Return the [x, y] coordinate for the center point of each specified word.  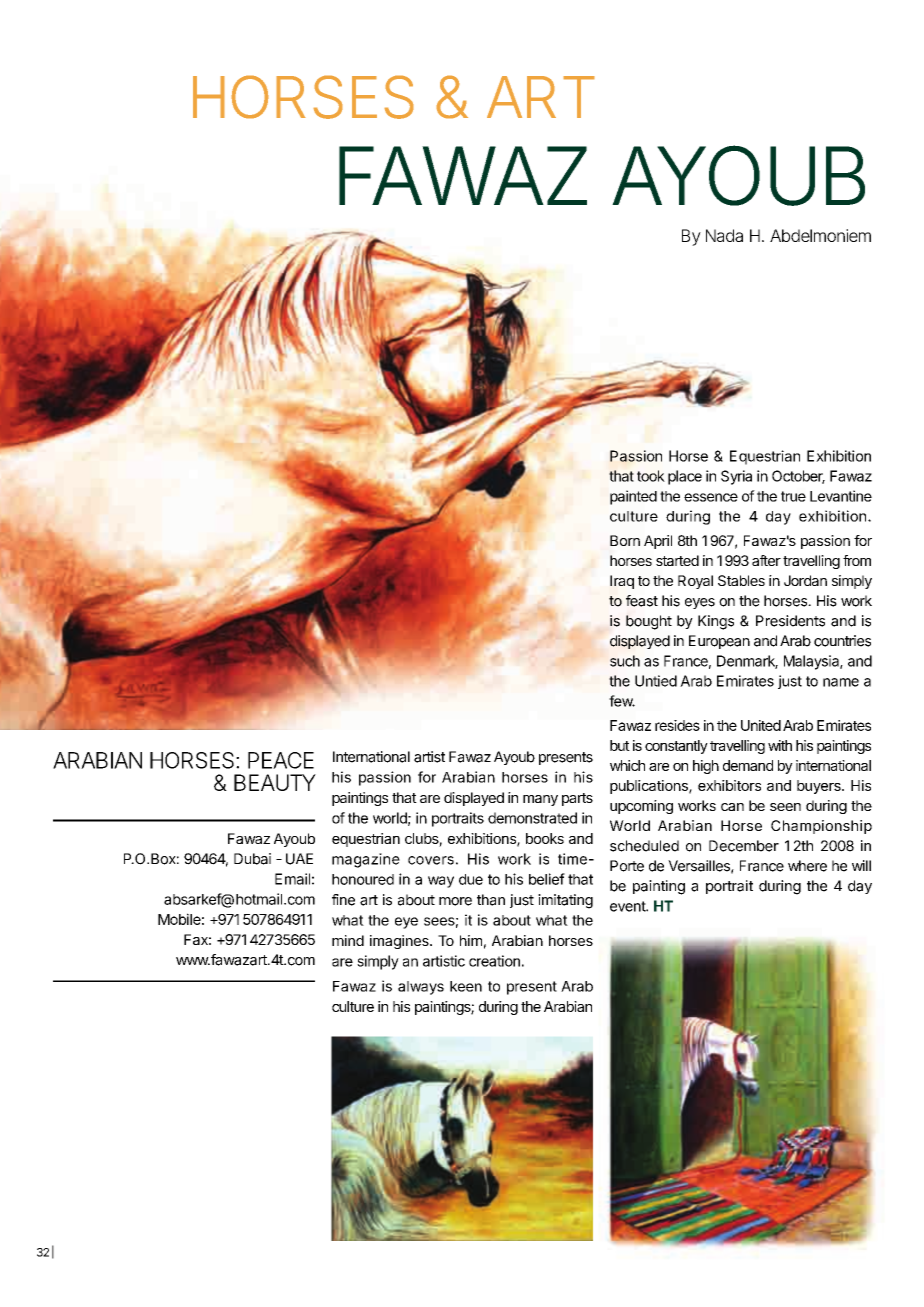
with [780, 745]
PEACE [281, 760]
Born [625, 540]
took [651, 476]
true [793, 496]
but [620, 745]
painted [633, 497]
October [798, 477]
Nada [724, 235]
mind [348, 940]
